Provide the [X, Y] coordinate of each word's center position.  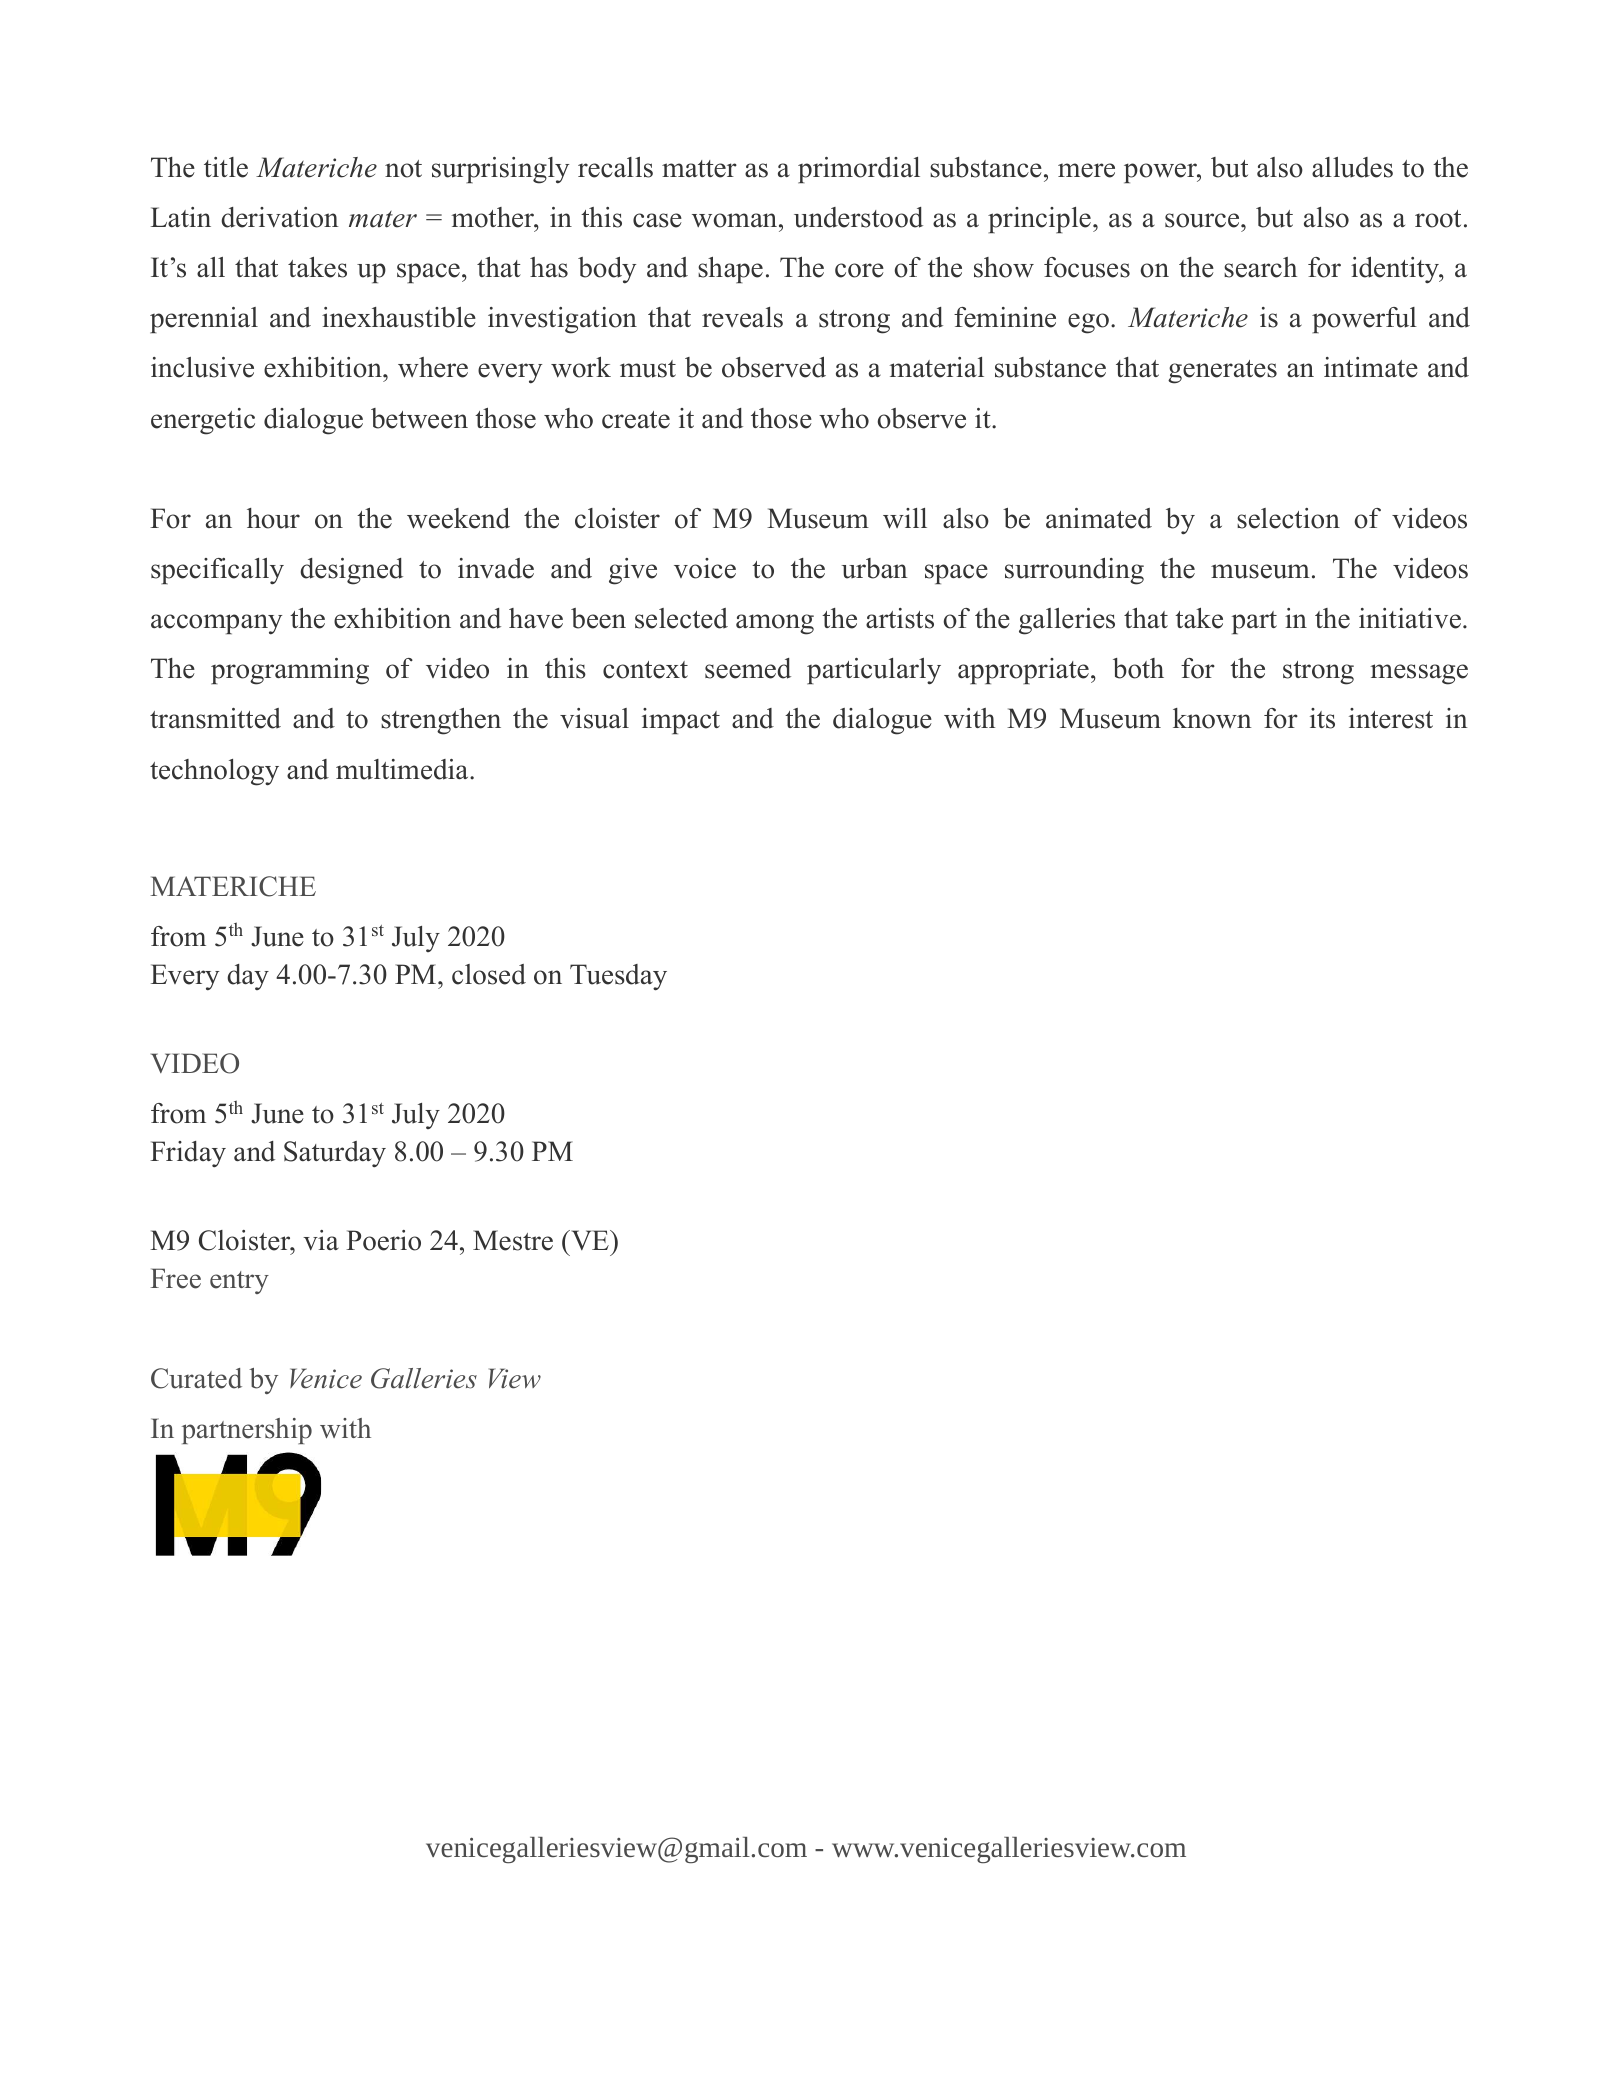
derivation [280, 217]
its [1322, 718]
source [1203, 220]
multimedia [403, 769]
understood [858, 217]
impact [681, 721]
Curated [196, 1378]
